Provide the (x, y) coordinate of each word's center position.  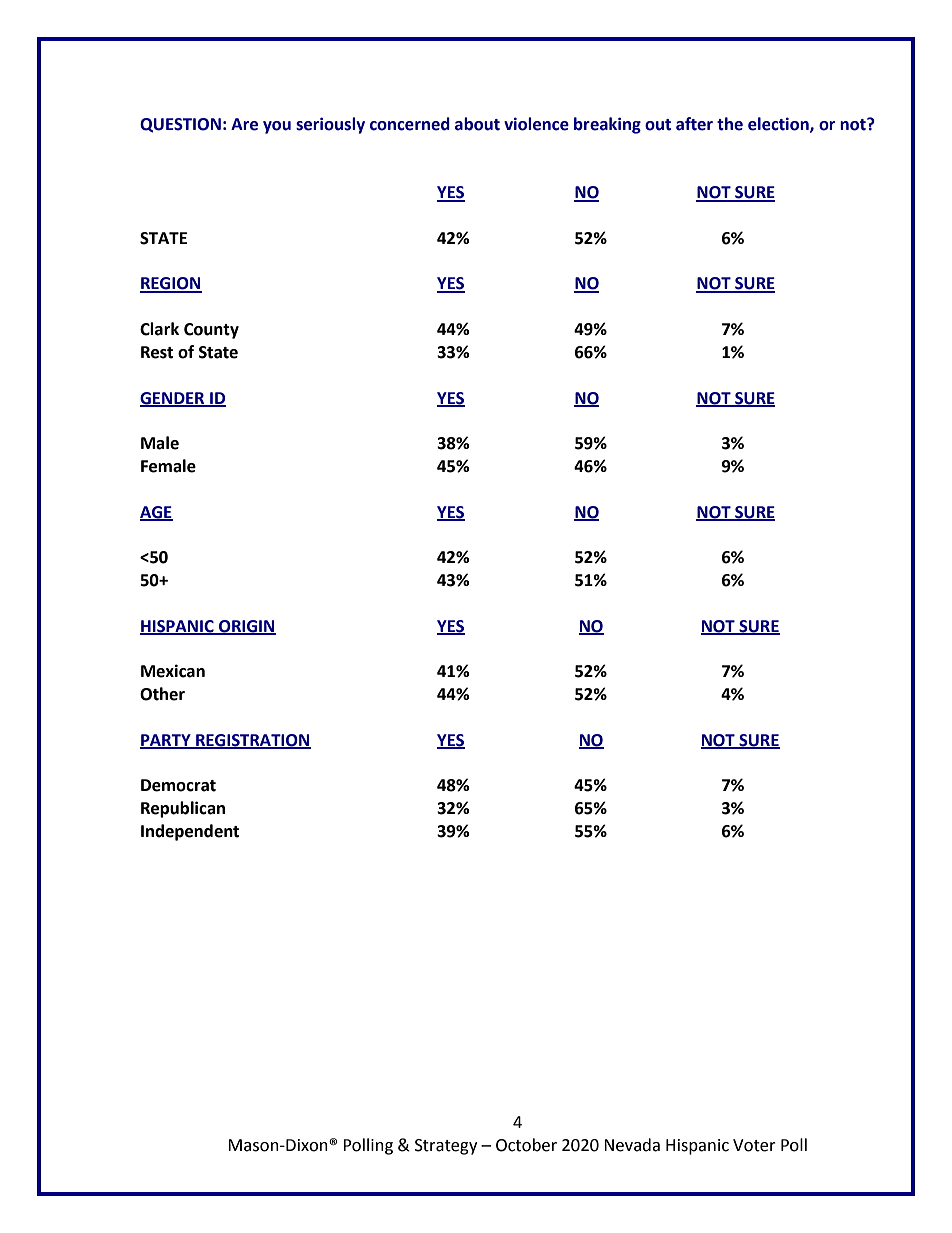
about (477, 124)
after (694, 124)
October (526, 1145)
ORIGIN (246, 627)
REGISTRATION (252, 741)
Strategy (446, 1147)
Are (244, 124)
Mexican (173, 671)
